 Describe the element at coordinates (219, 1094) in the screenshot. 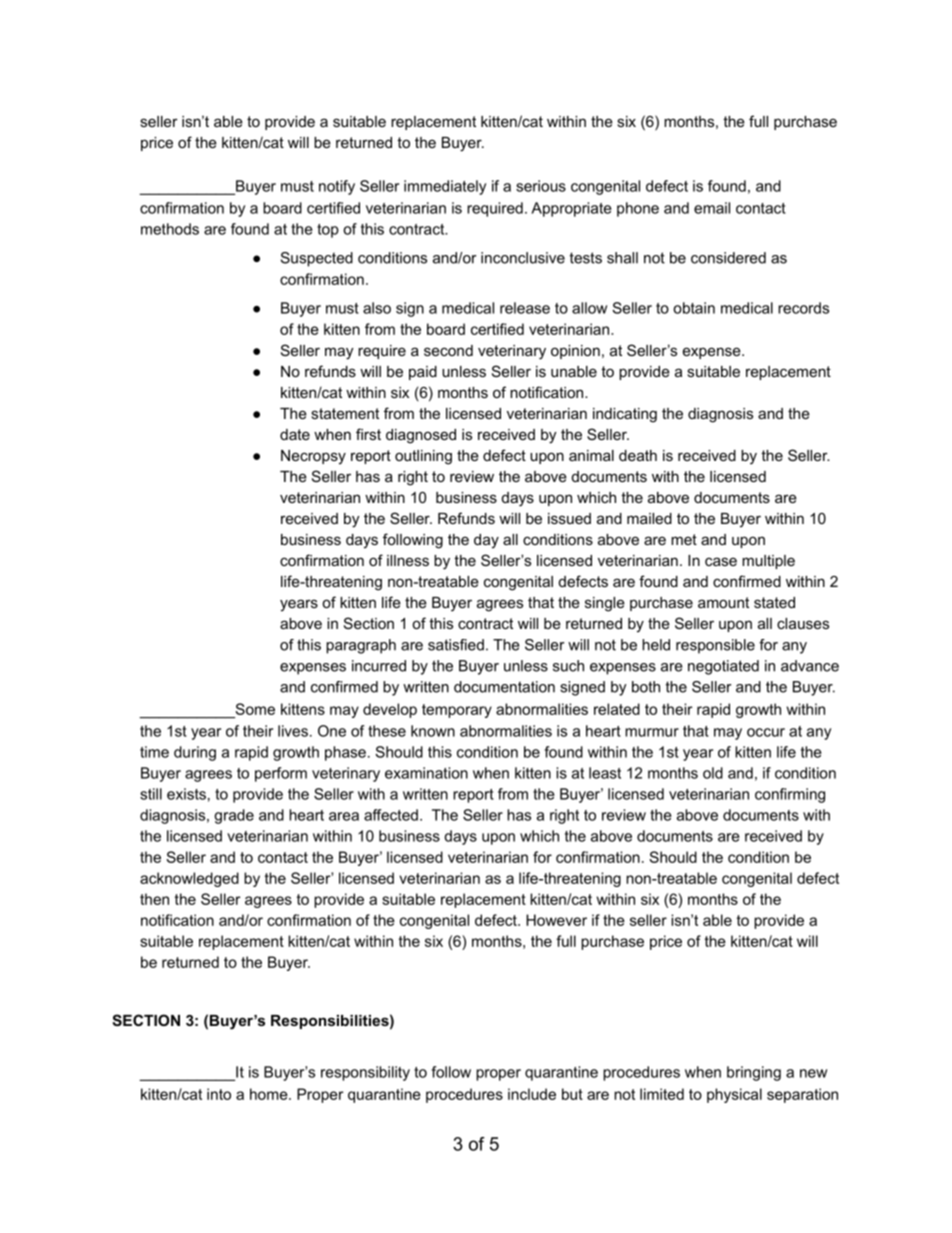

I see `into` at that location.
